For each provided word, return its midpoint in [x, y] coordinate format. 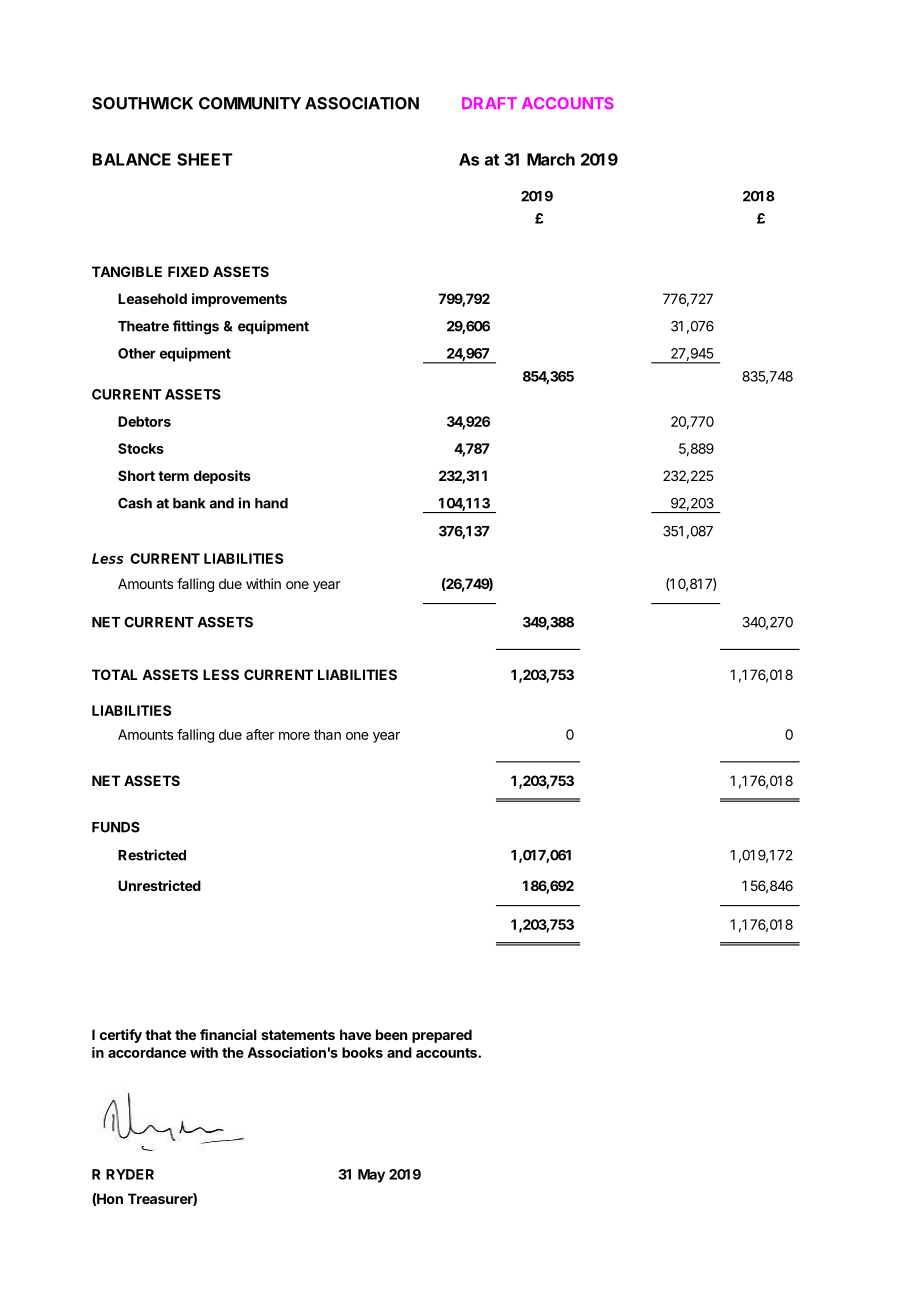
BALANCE [132, 159]
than [327, 734]
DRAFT [489, 103]
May [371, 1176]
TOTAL [115, 674]
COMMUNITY [250, 103]
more [294, 736]
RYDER [130, 1174]
